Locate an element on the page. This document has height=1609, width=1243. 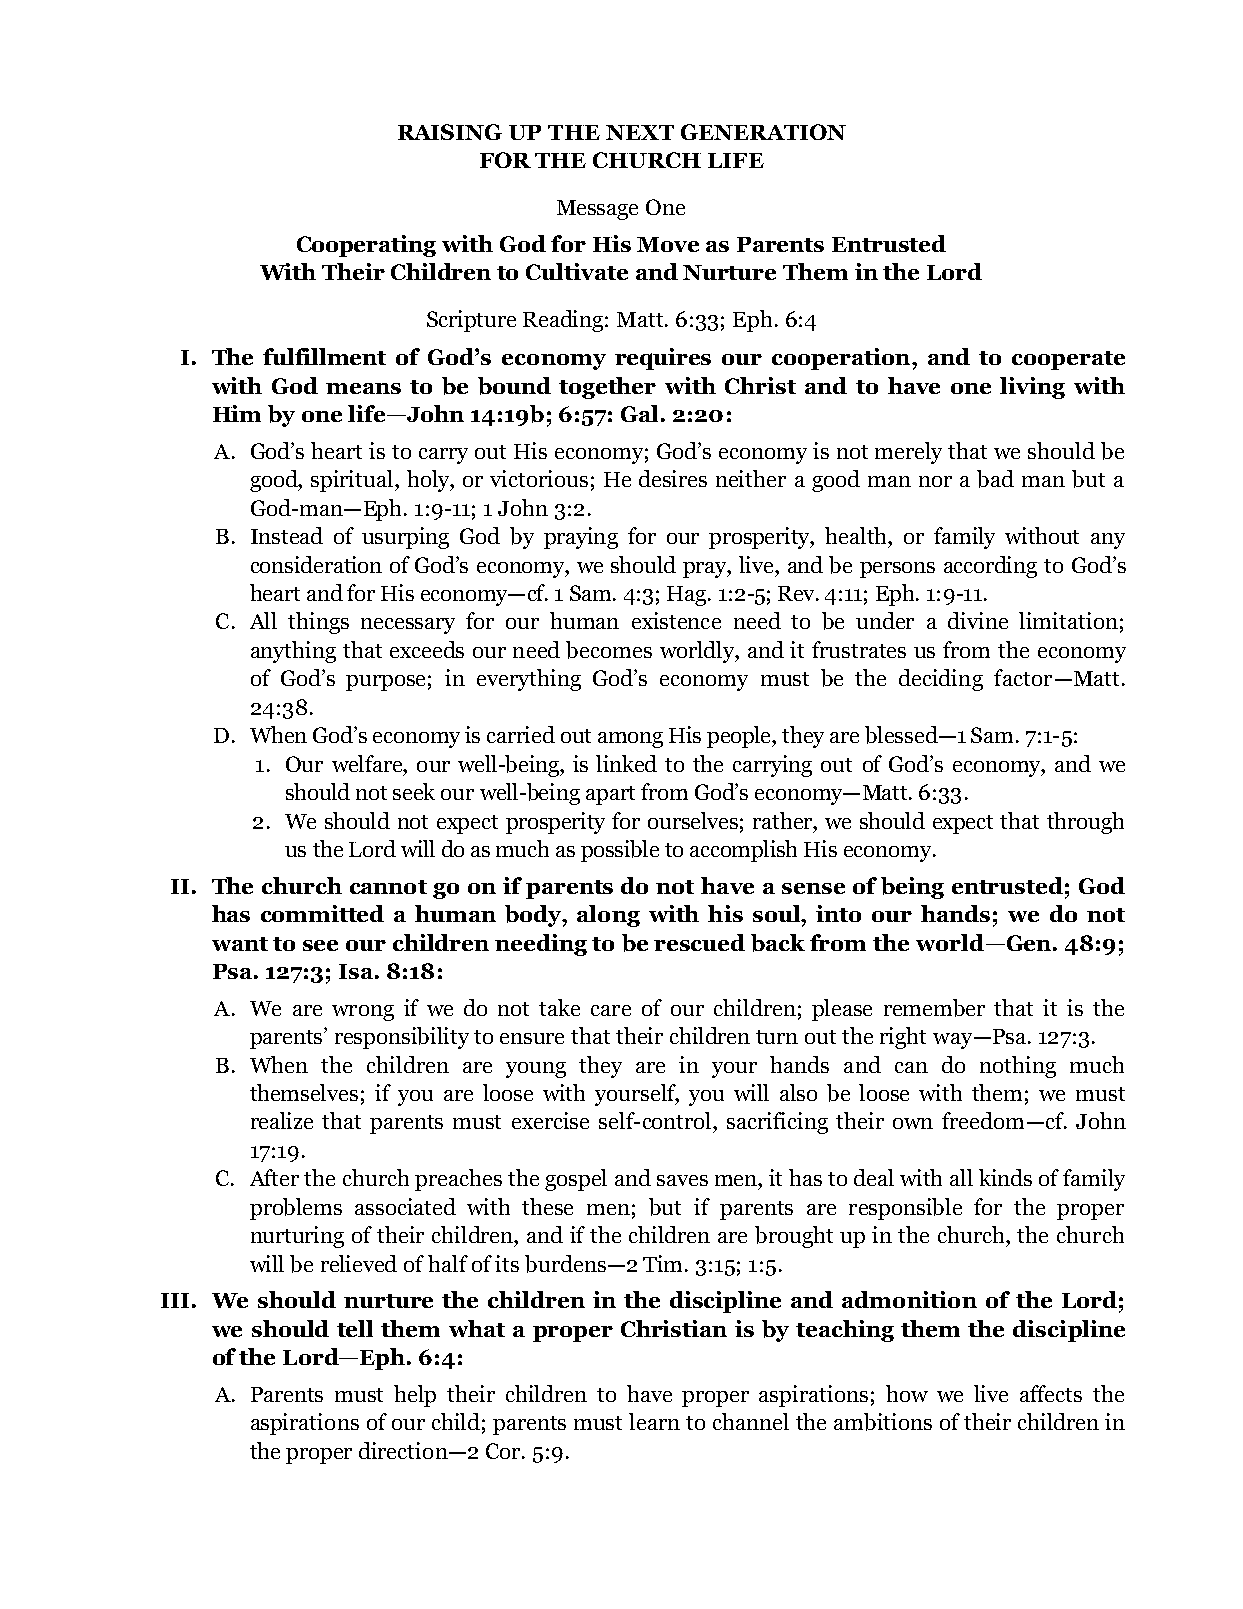
GENERATION is located at coordinates (763, 132).
